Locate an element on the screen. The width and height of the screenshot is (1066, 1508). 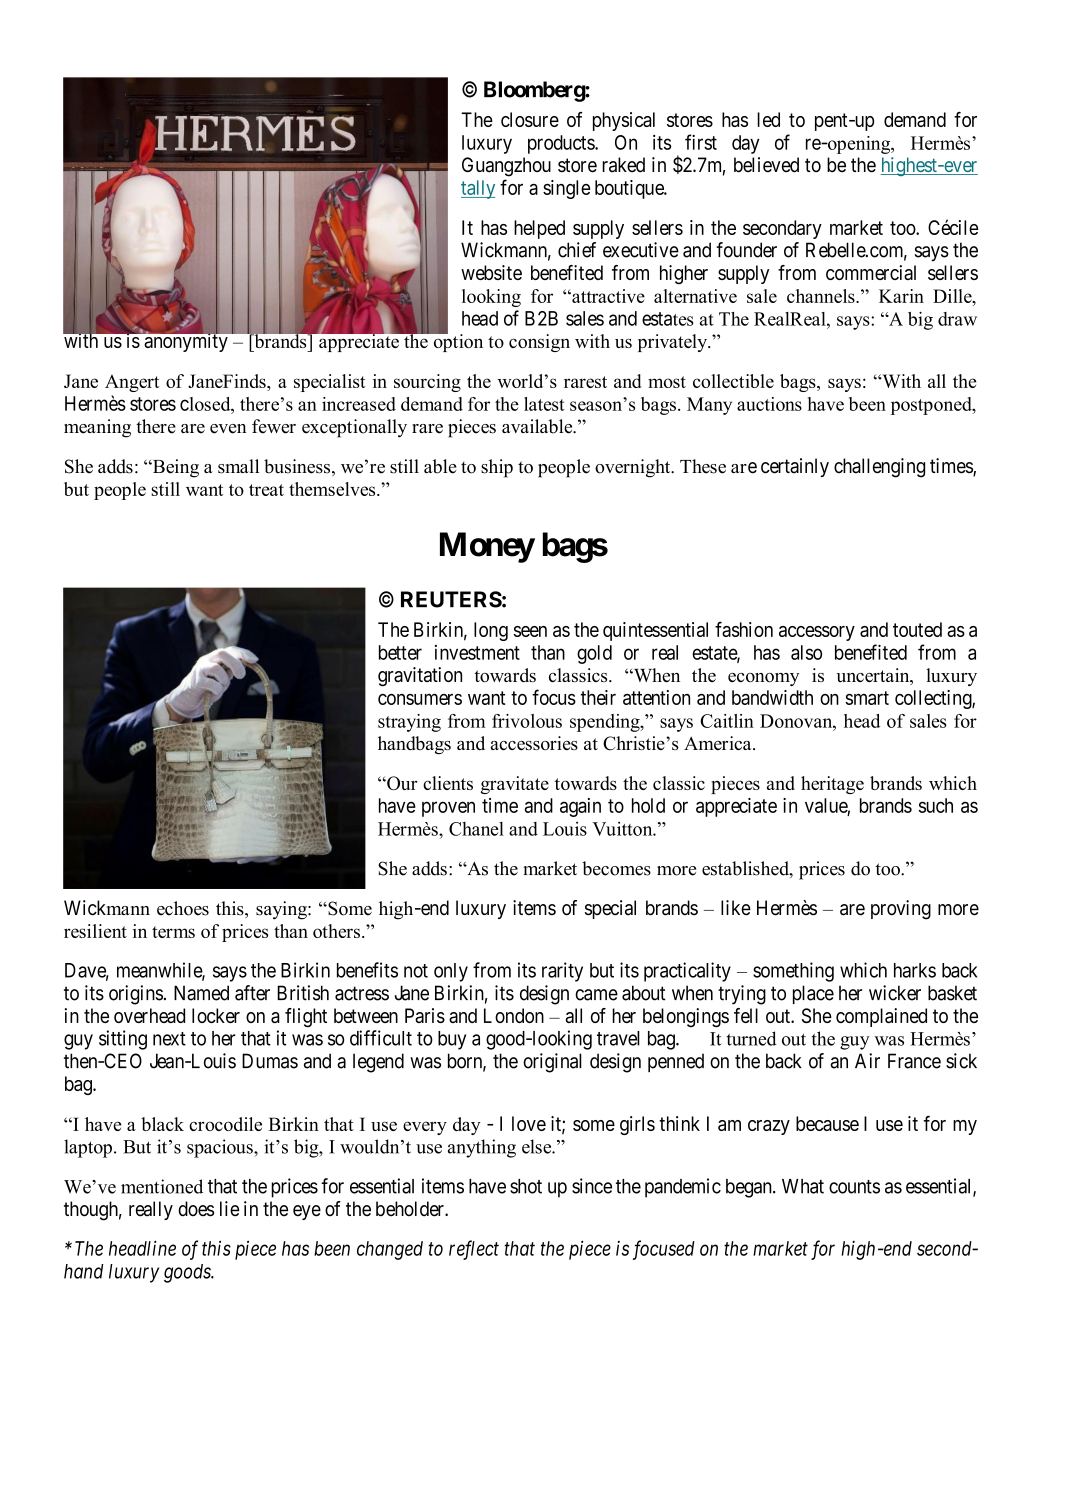
Chanel is located at coordinates (476, 829).
